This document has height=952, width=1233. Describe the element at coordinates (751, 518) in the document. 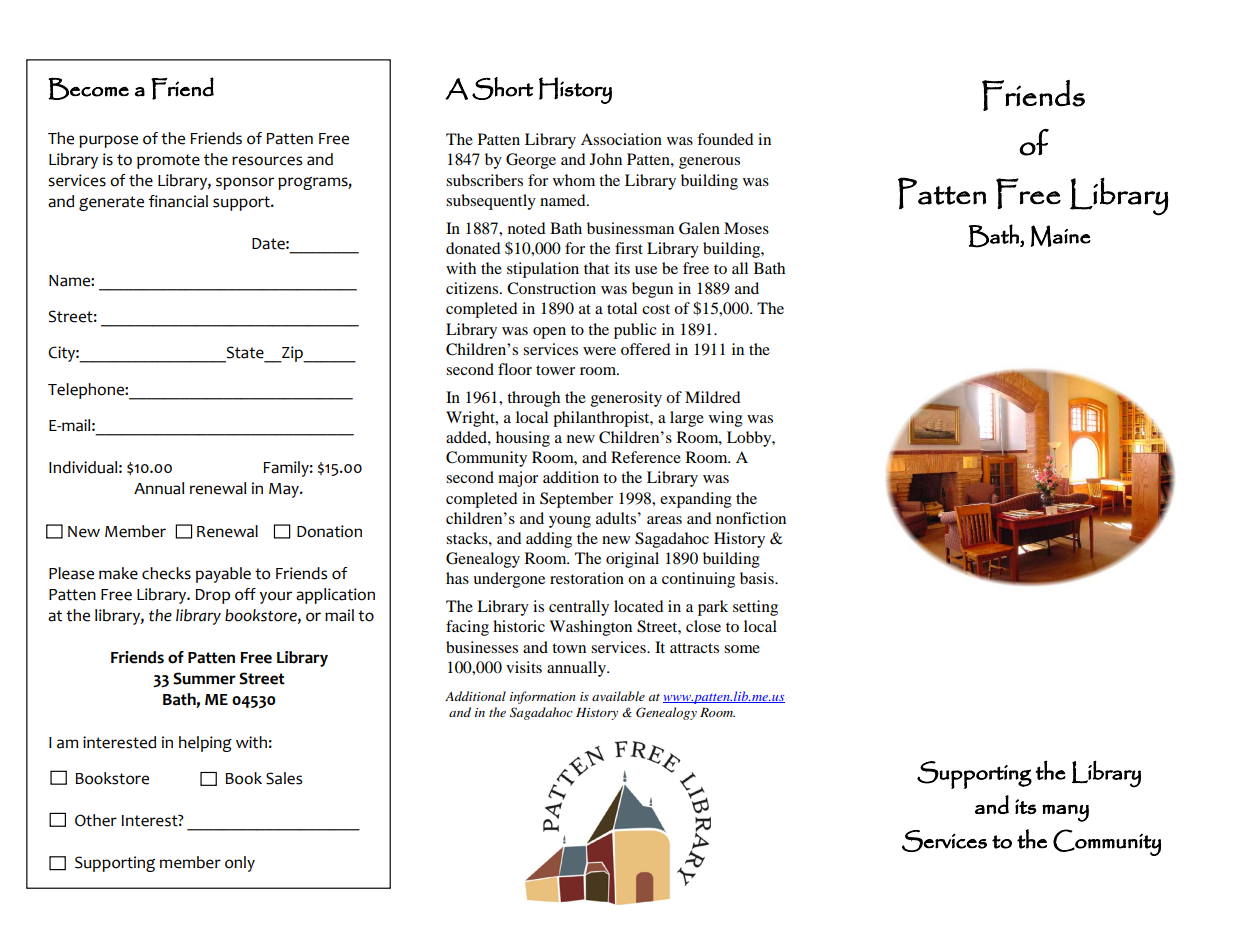

I see `nonfiction` at that location.
